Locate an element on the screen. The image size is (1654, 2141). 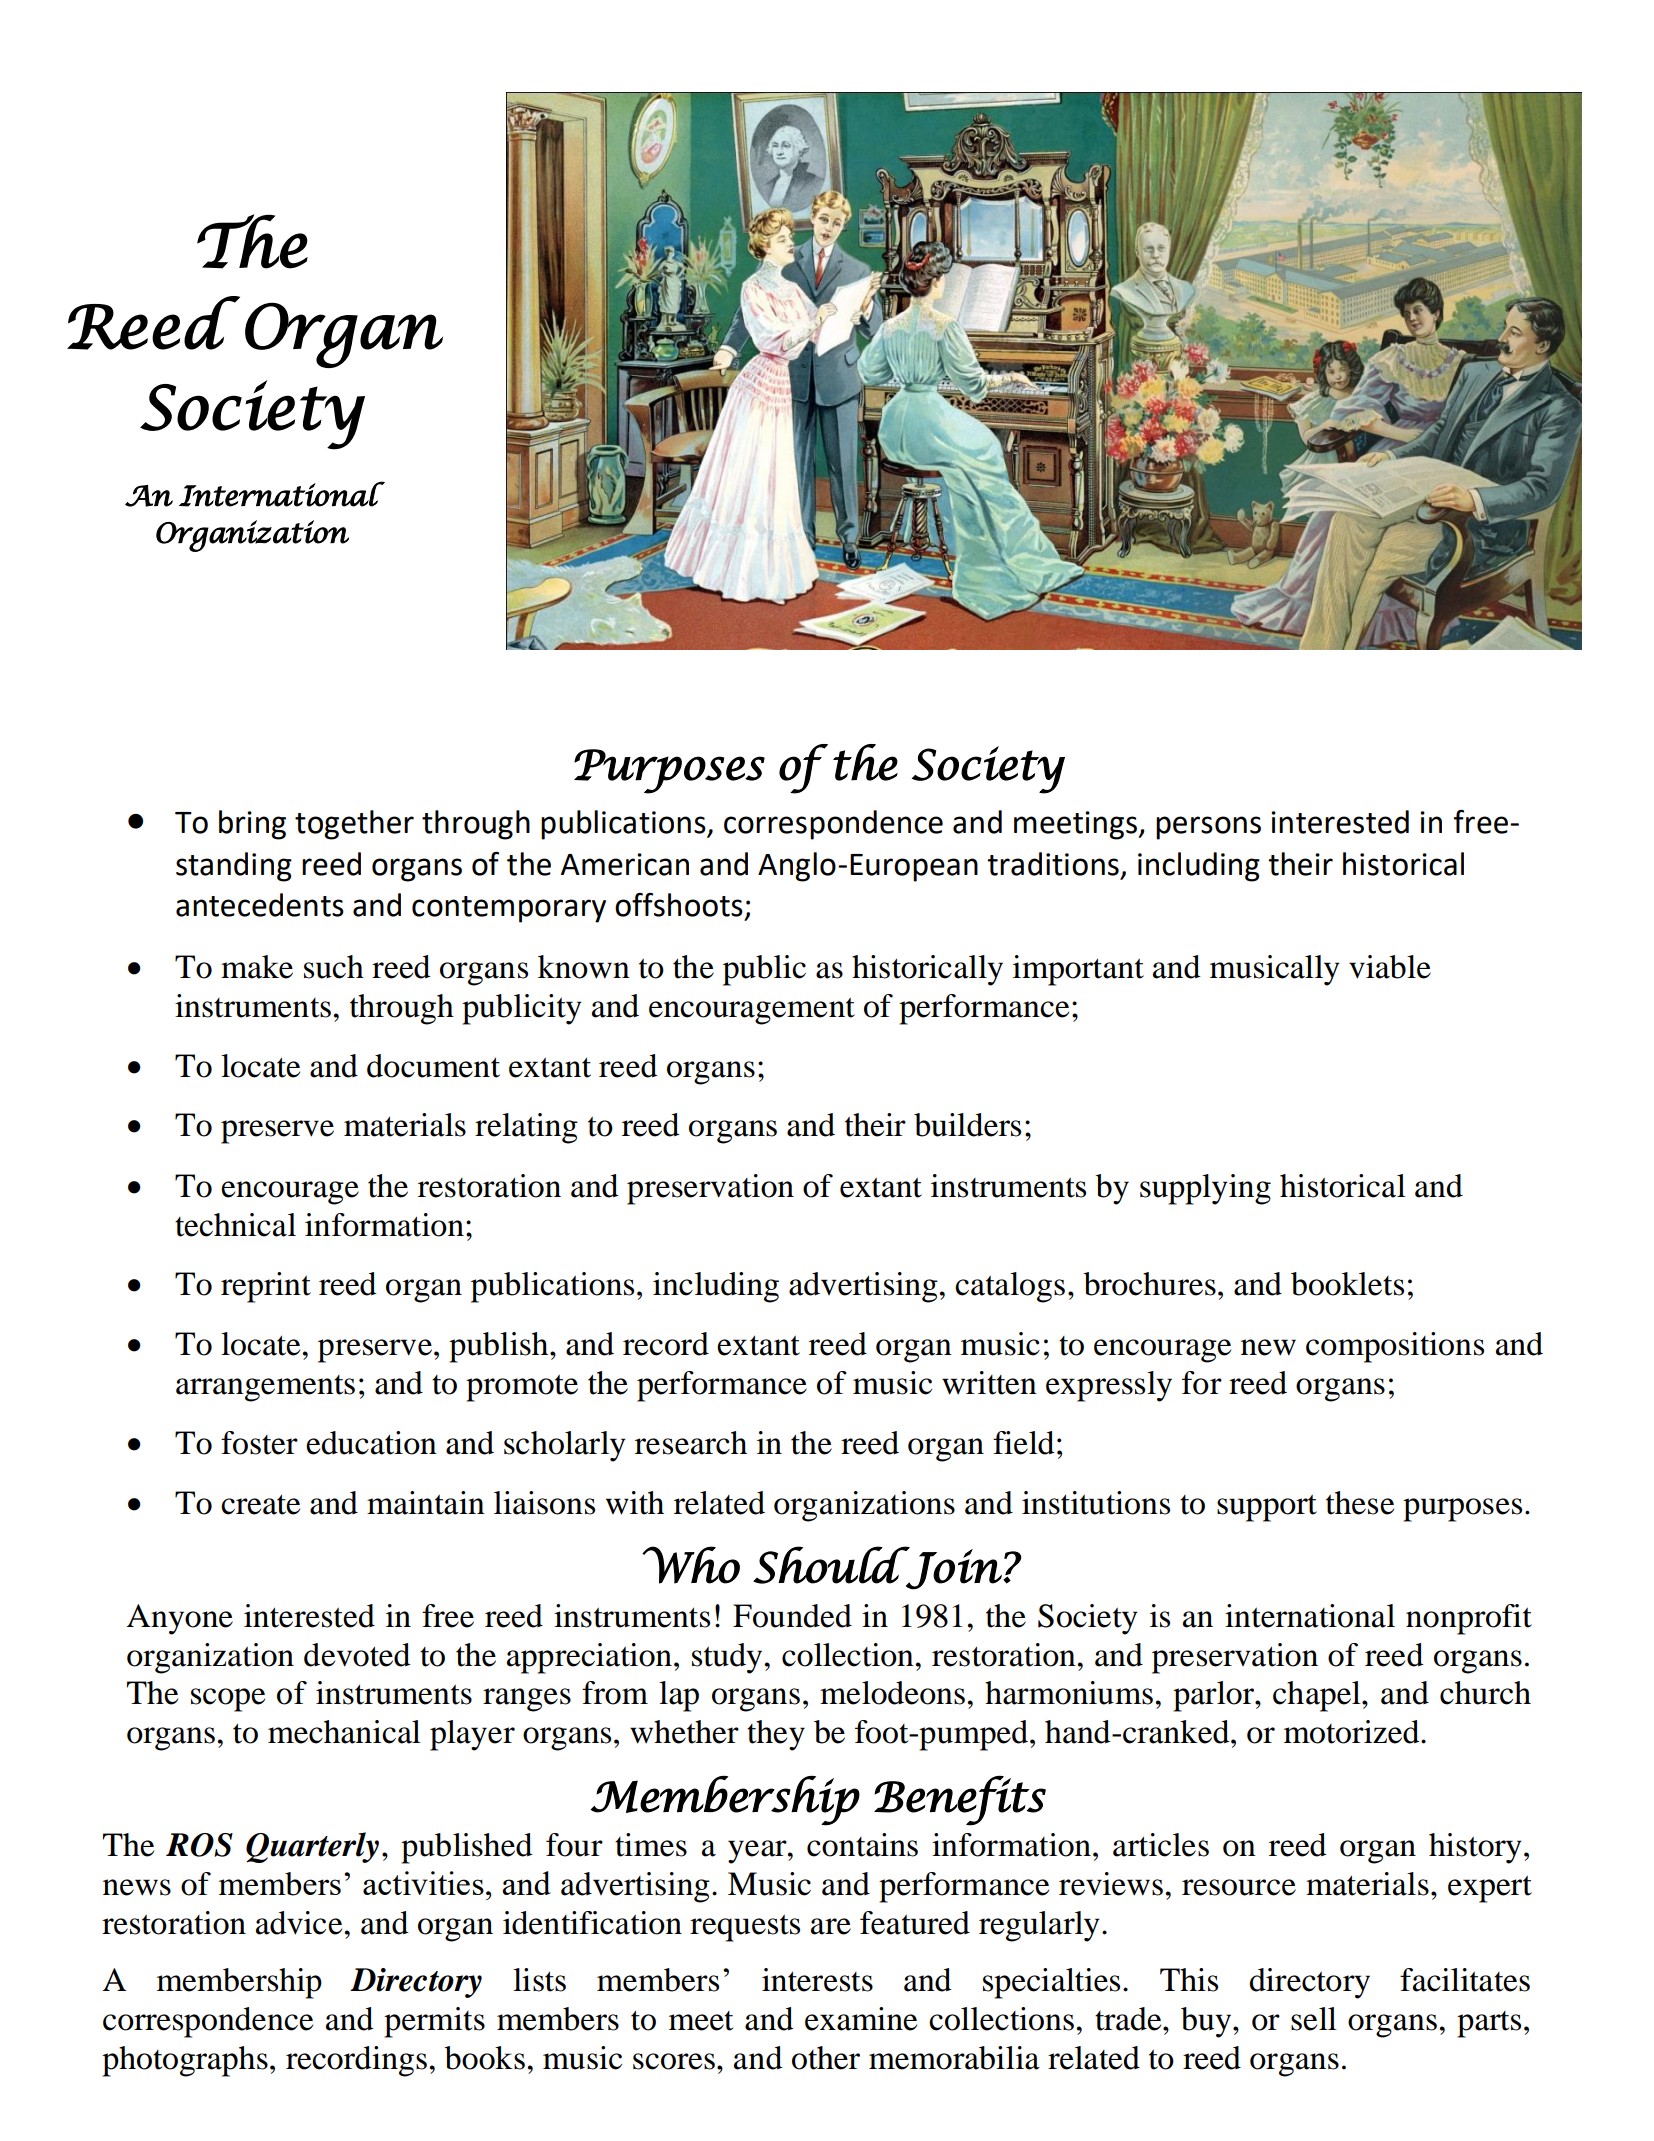
mechanical is located at coordinates (344, 1732).
